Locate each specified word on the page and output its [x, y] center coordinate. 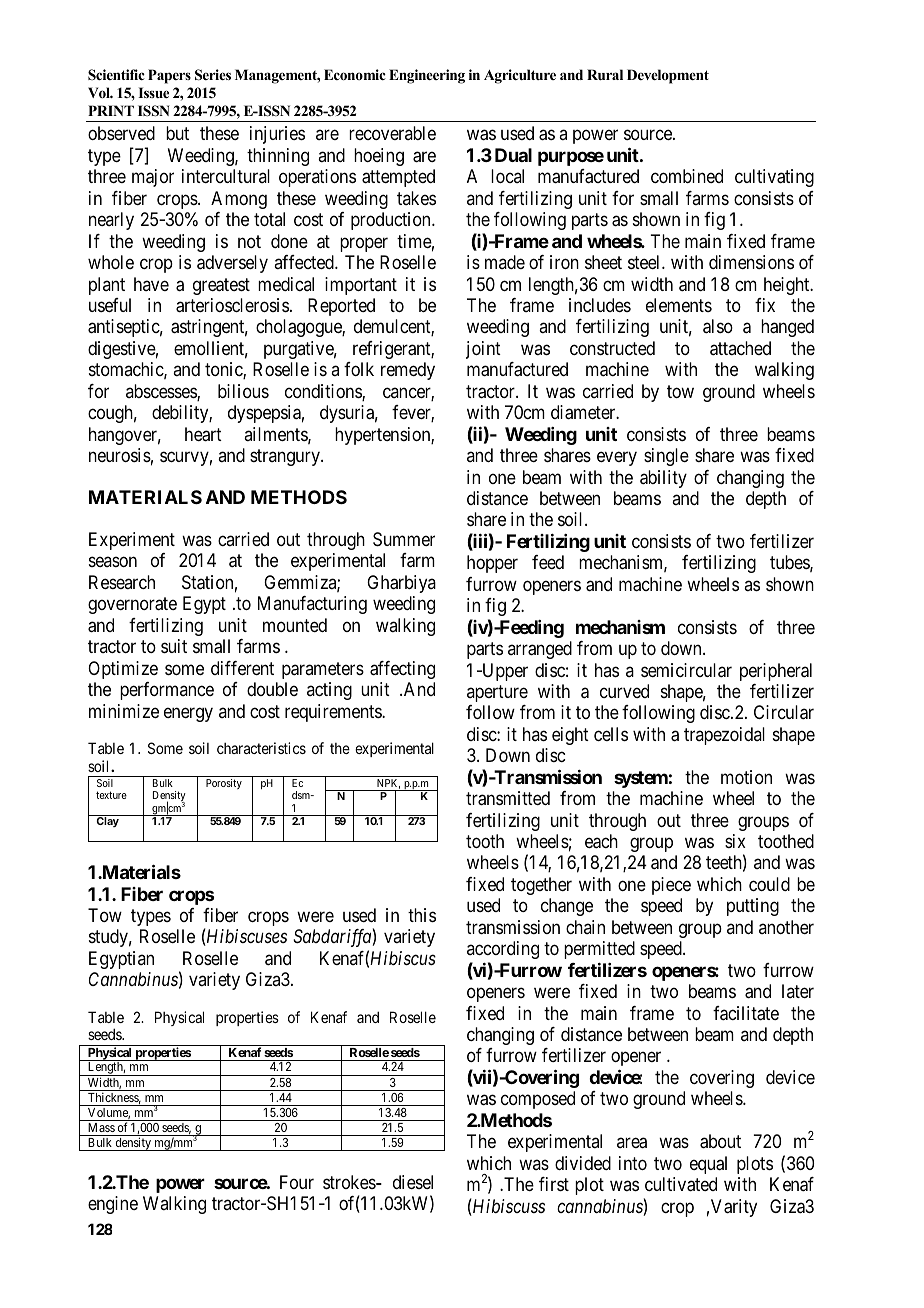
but [177, 133]
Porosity [224, 784]
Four [297, 1182]
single [666, 457]
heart [203, 434]
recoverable [392, 133]
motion [746, 777]
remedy [408, 371]
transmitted [508, 798]
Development [668, 76]
